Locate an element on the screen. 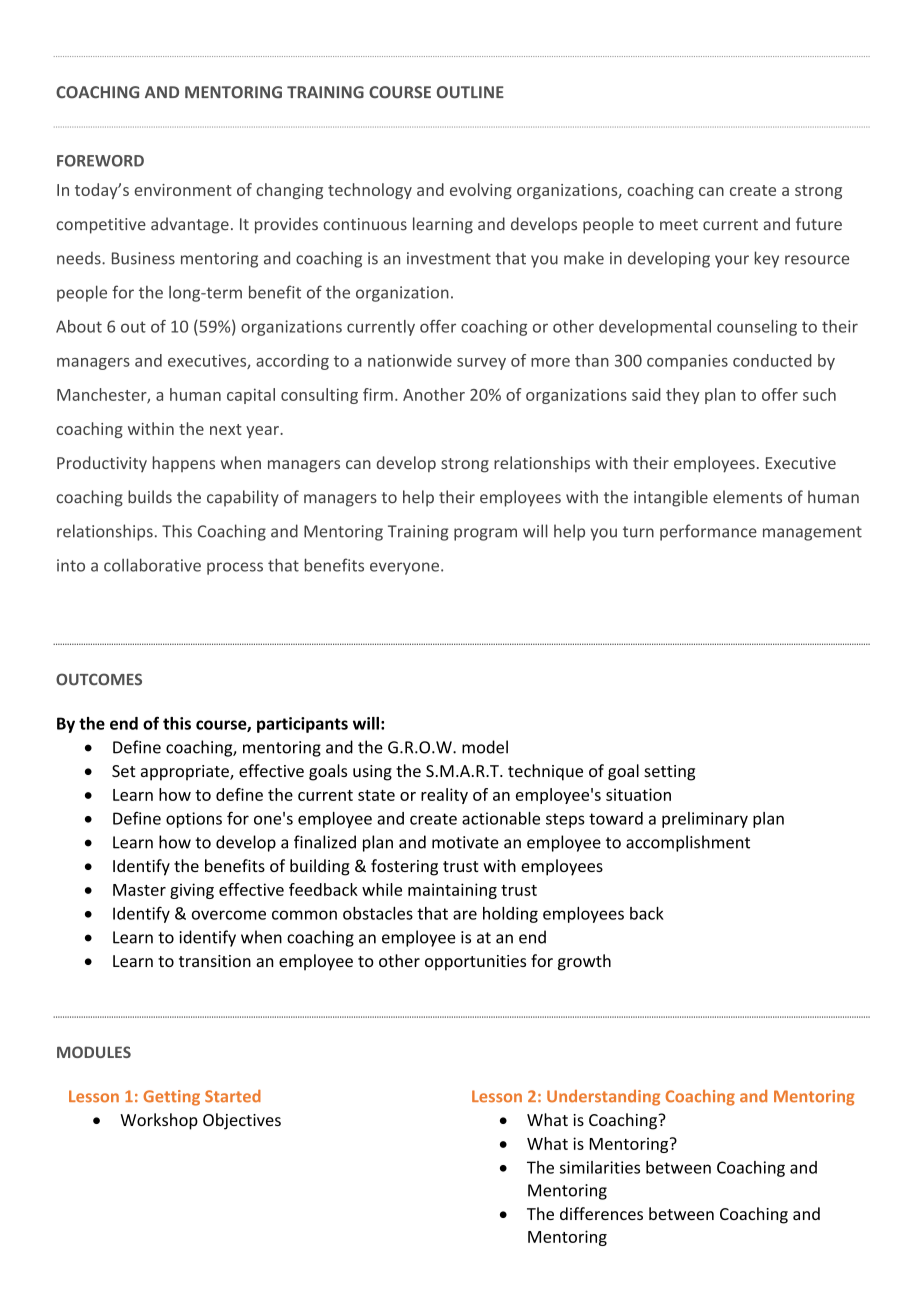  program is located at coordinates (485, 534).
